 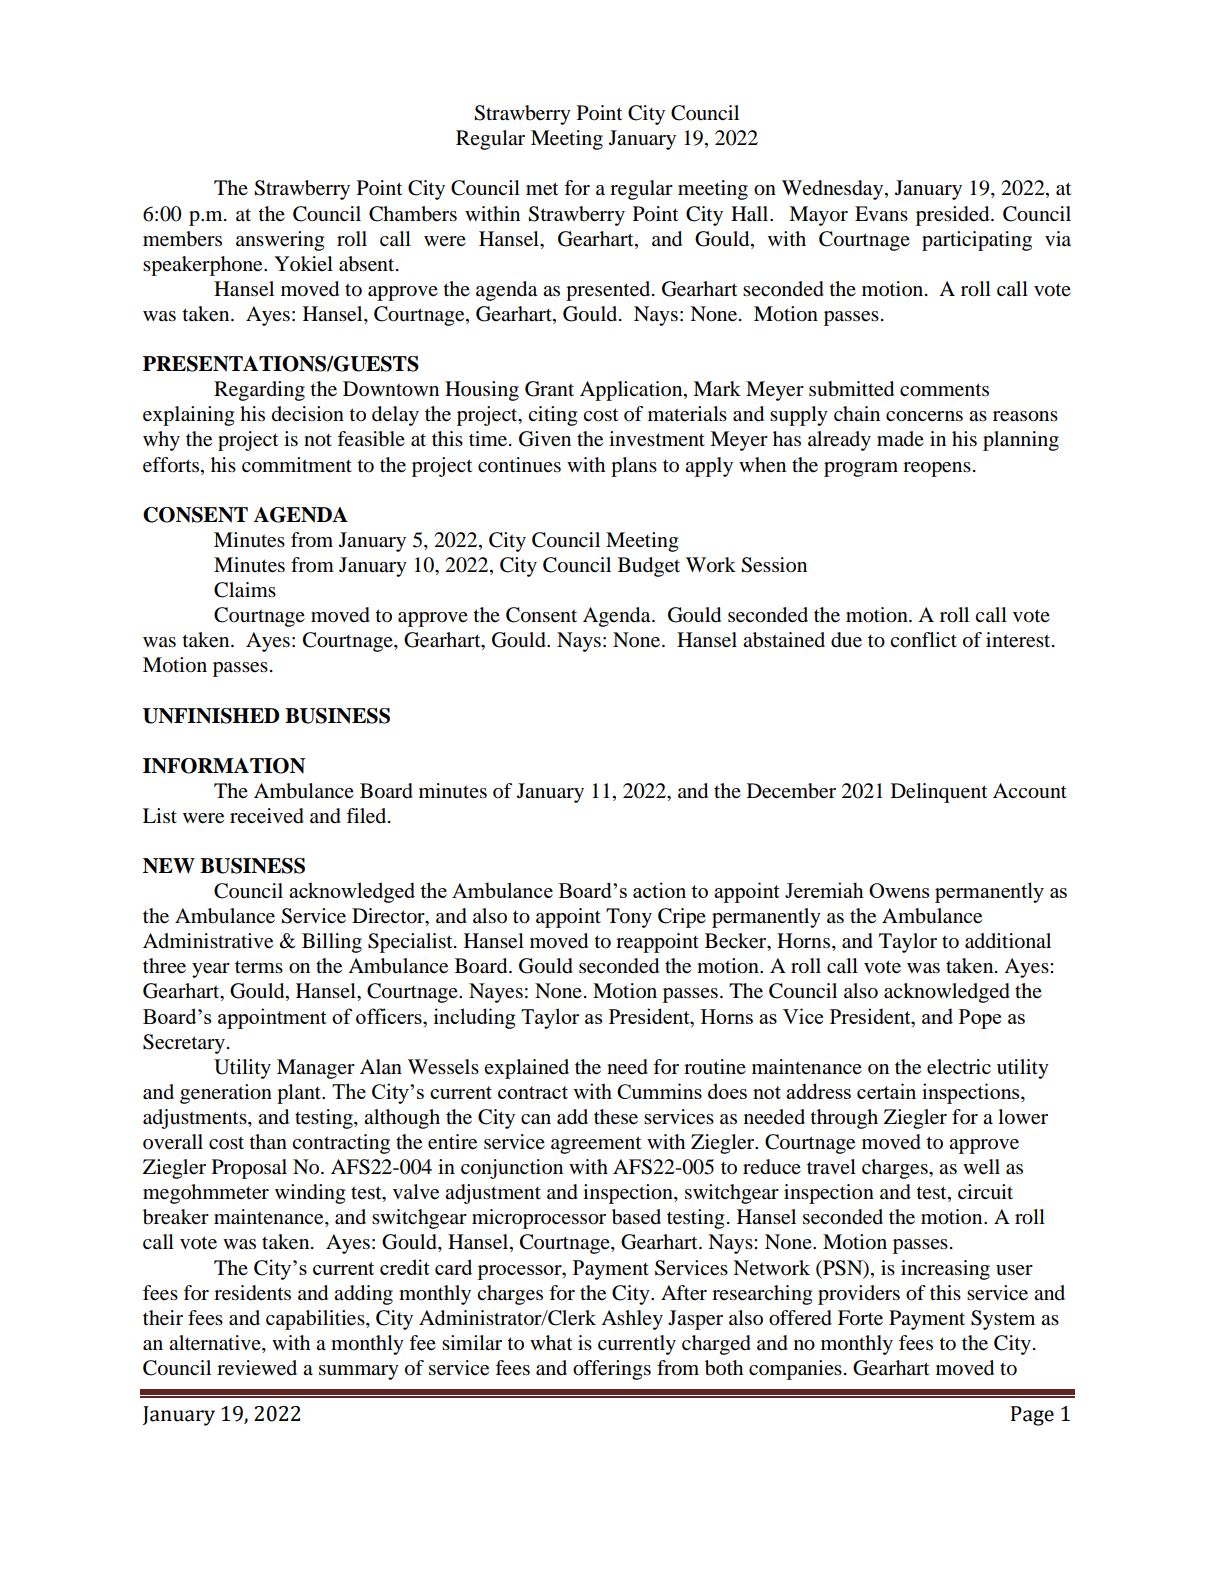 I want to click on action, so click(x=659, y=890).
